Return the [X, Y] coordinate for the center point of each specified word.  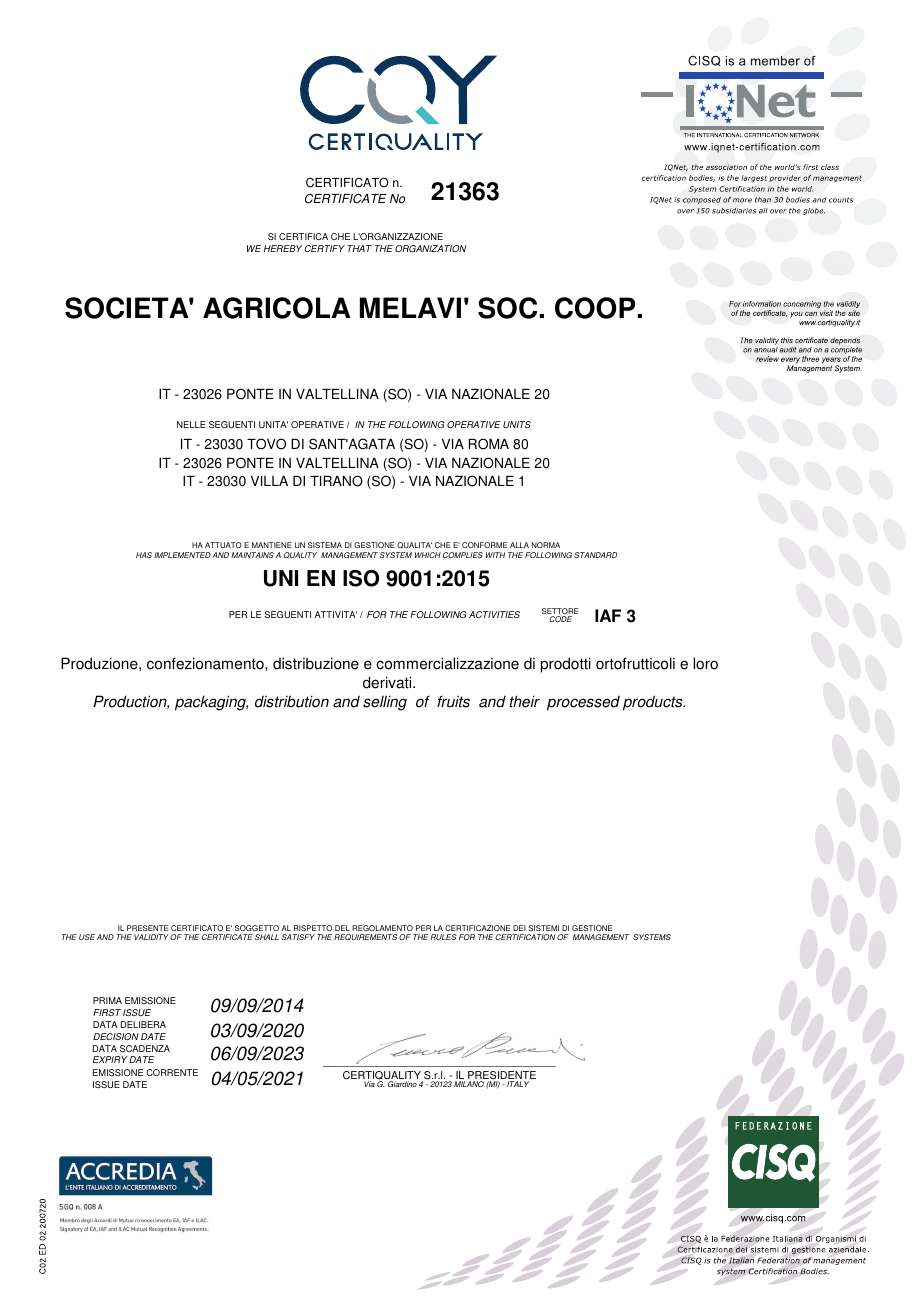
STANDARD [595, 555]
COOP [596, 308]
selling [385, 703]
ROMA [488, 444]
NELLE [191, 424]
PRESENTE [147, 930]
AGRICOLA [277, 308]
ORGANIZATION [430, 248]
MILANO [469, 1084]
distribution [292, 701]
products [654, 703]
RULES [444, 937]
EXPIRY [110, 1059]
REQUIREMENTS [365, 937]
